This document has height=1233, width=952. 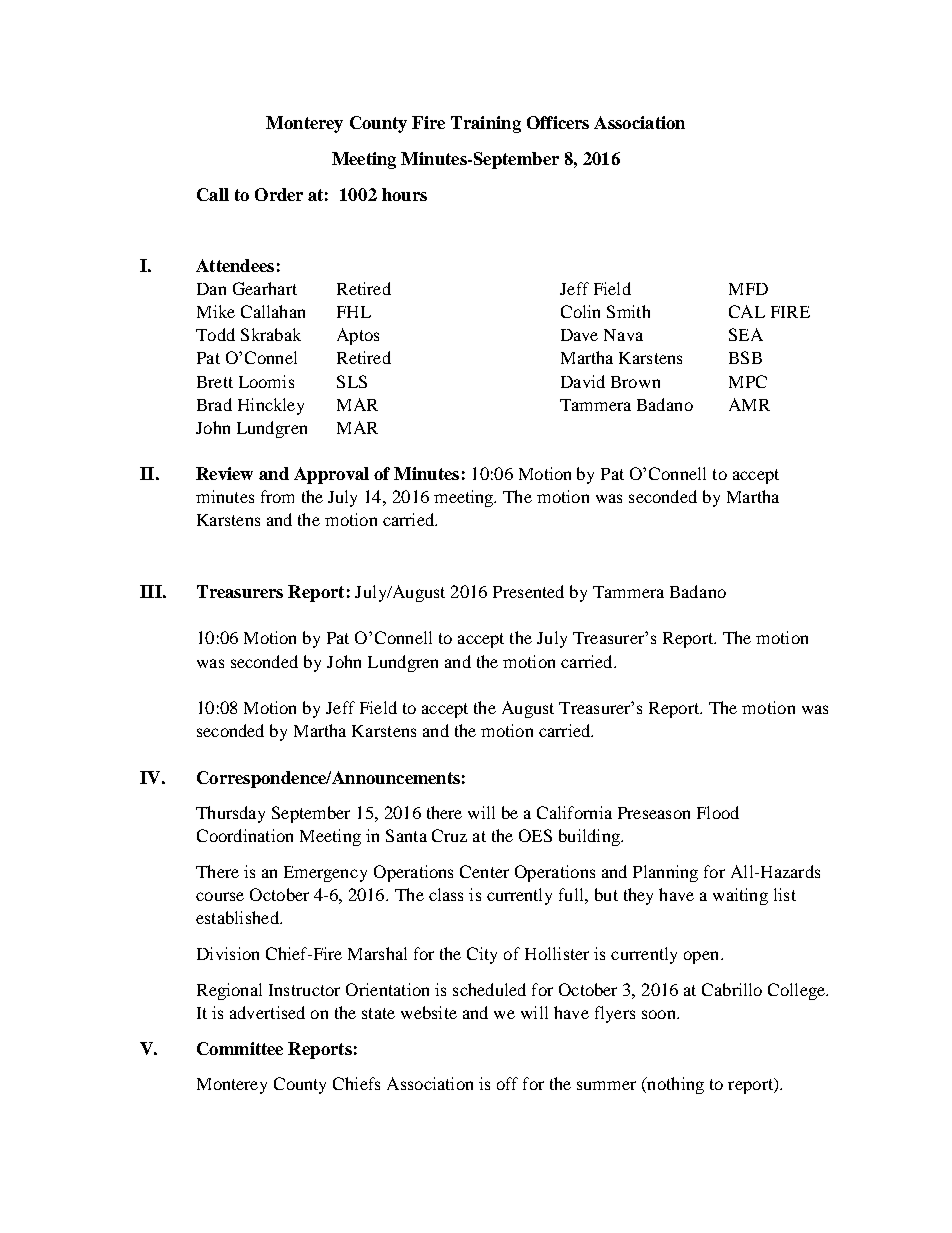 I want to click on Presented, so click(x=528, y=591).
